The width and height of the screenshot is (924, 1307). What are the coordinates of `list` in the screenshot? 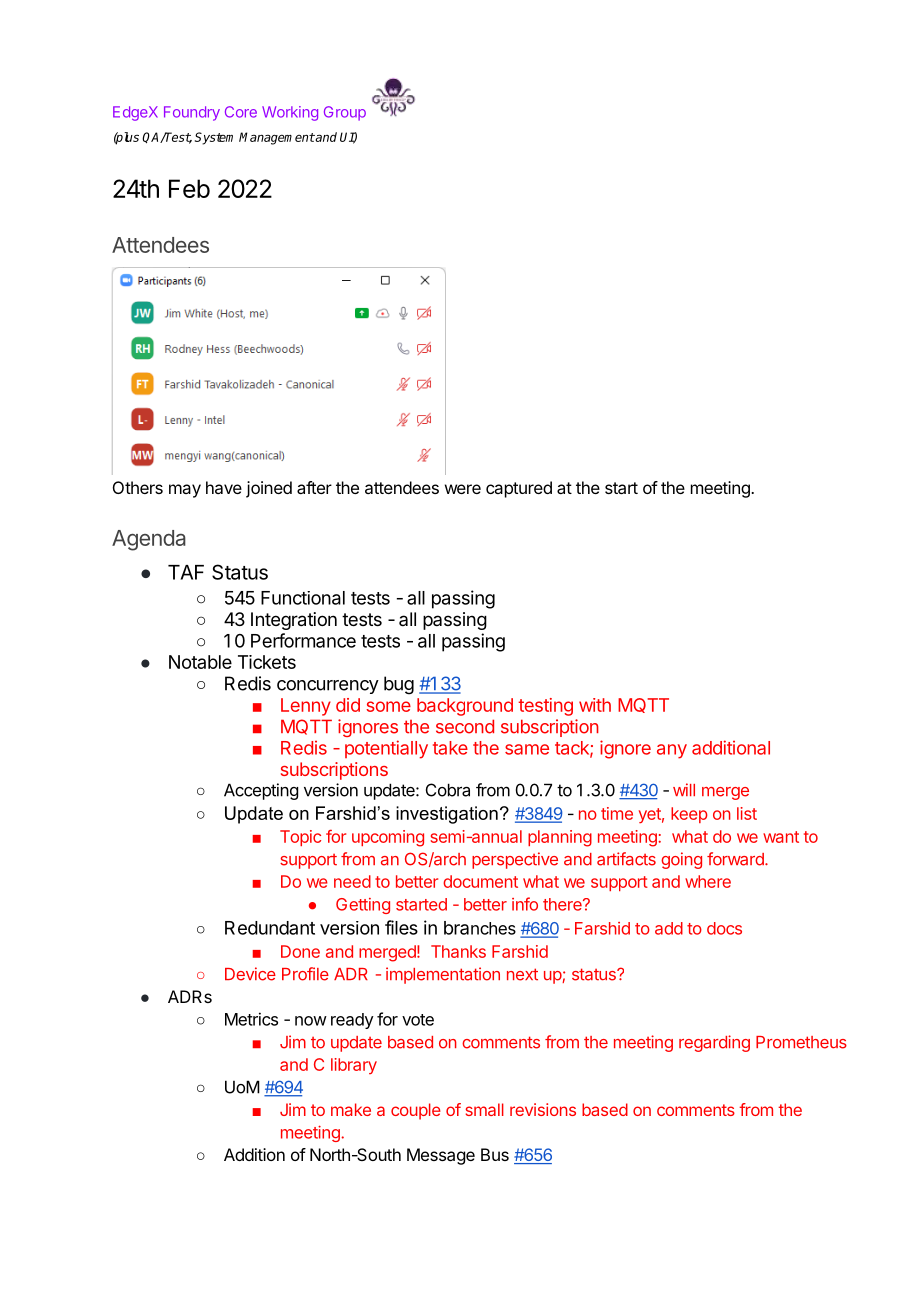 It's located at (747, 813).
